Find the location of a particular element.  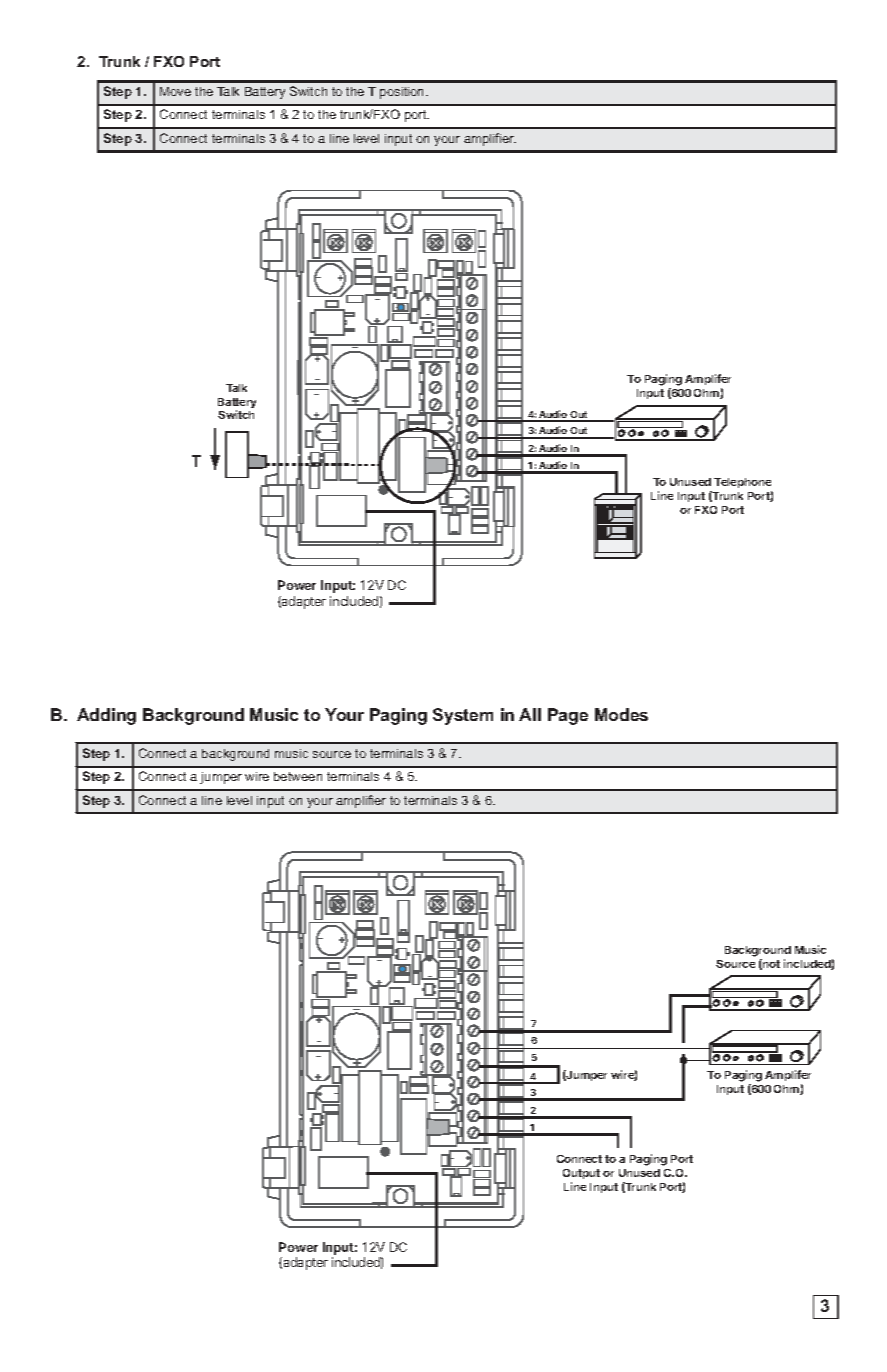

between is located at coordinates (298, 776).
